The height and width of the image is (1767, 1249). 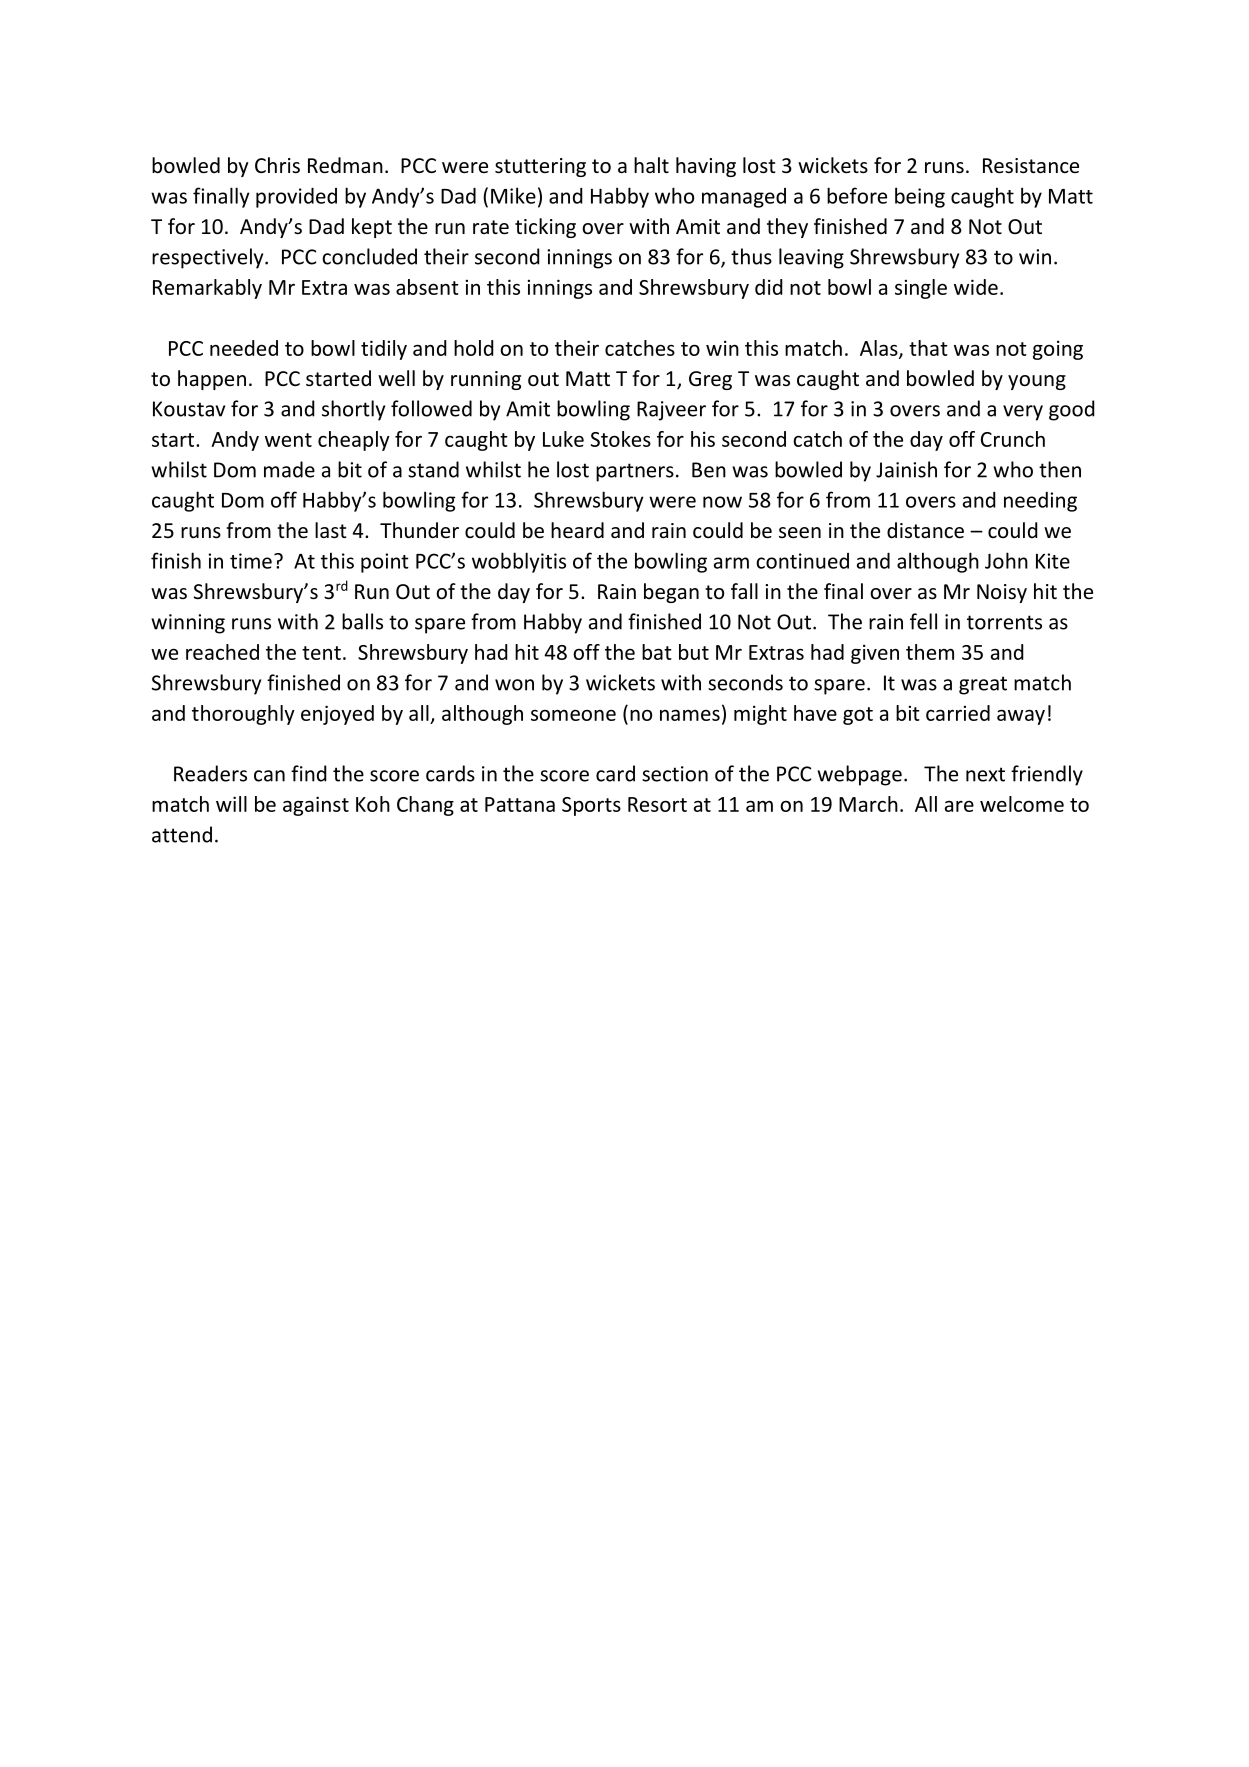 I want to click on needed, so click(x=244, y=348).
